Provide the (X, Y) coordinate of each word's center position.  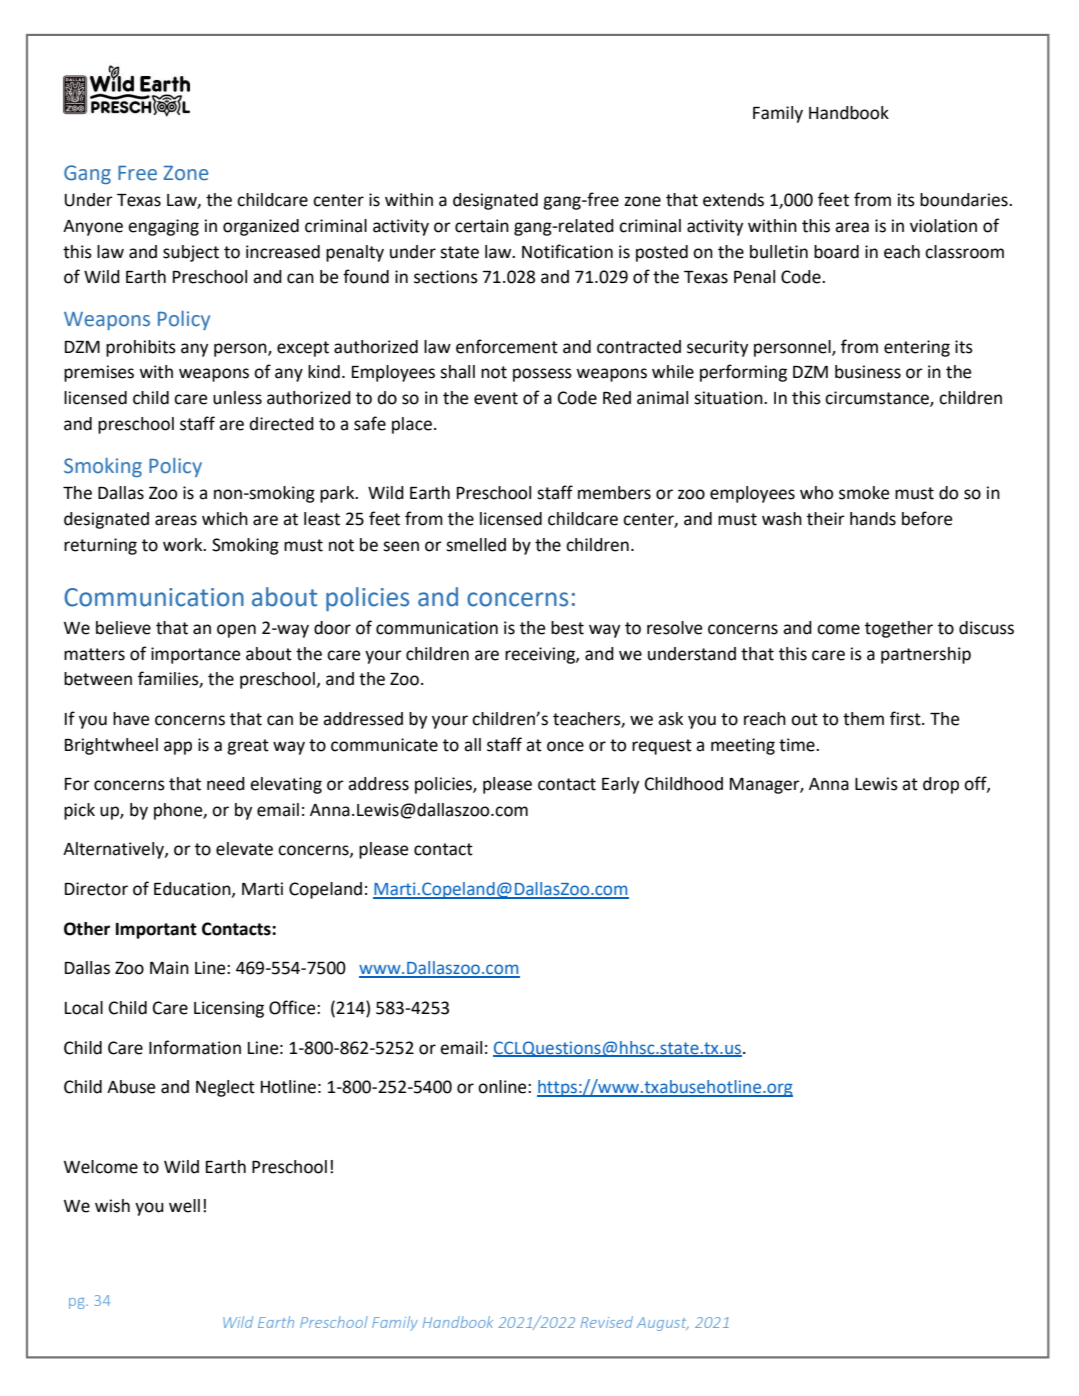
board (836, 252)
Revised (607, 1322)
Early (620, 785)
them (863, 719)
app (178, 748)
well (184, 1206)
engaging (163, 227)
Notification (567, 251)
